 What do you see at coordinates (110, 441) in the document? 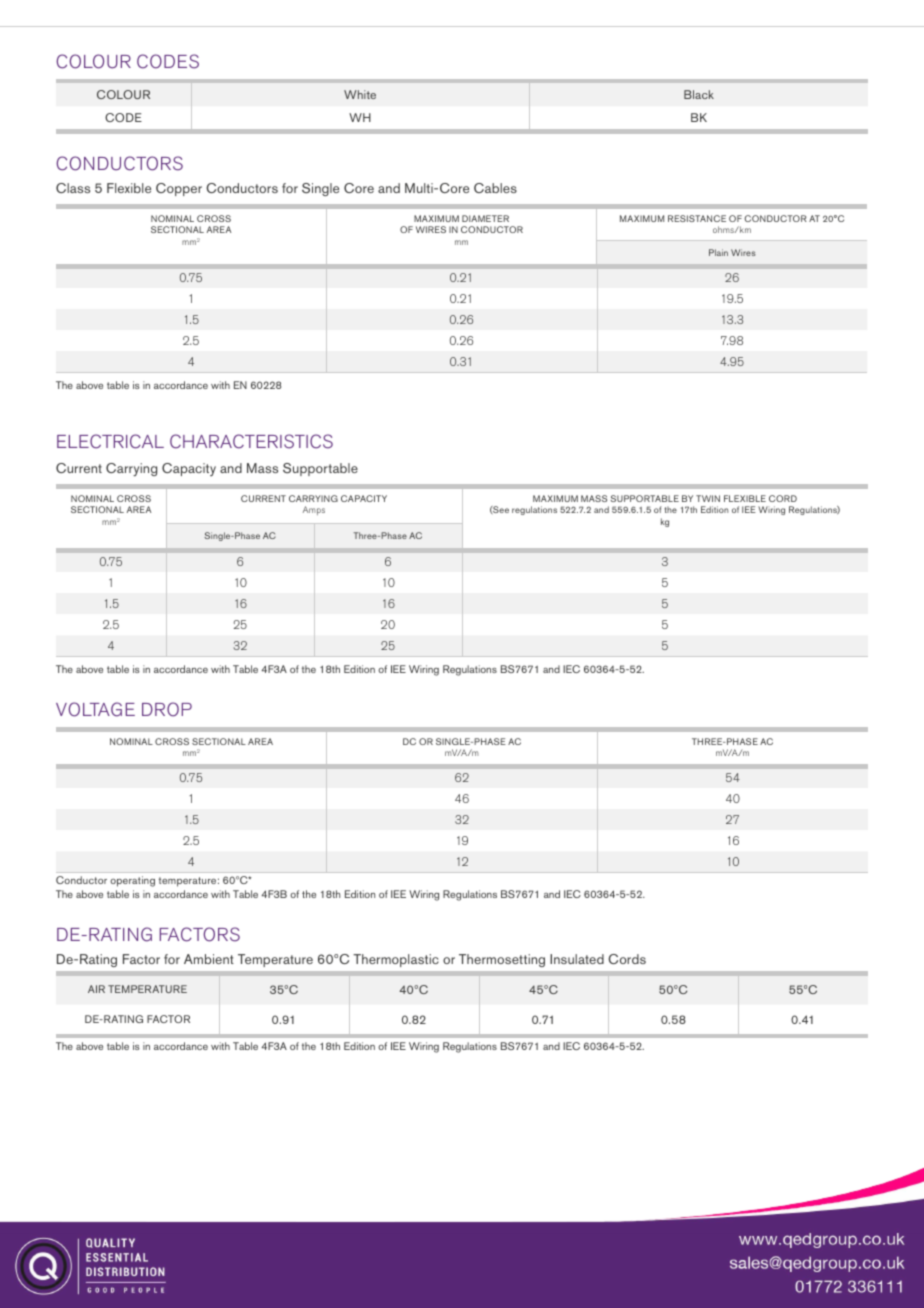
I see `ELECTRICAL` at bounding box center [110, 441].
